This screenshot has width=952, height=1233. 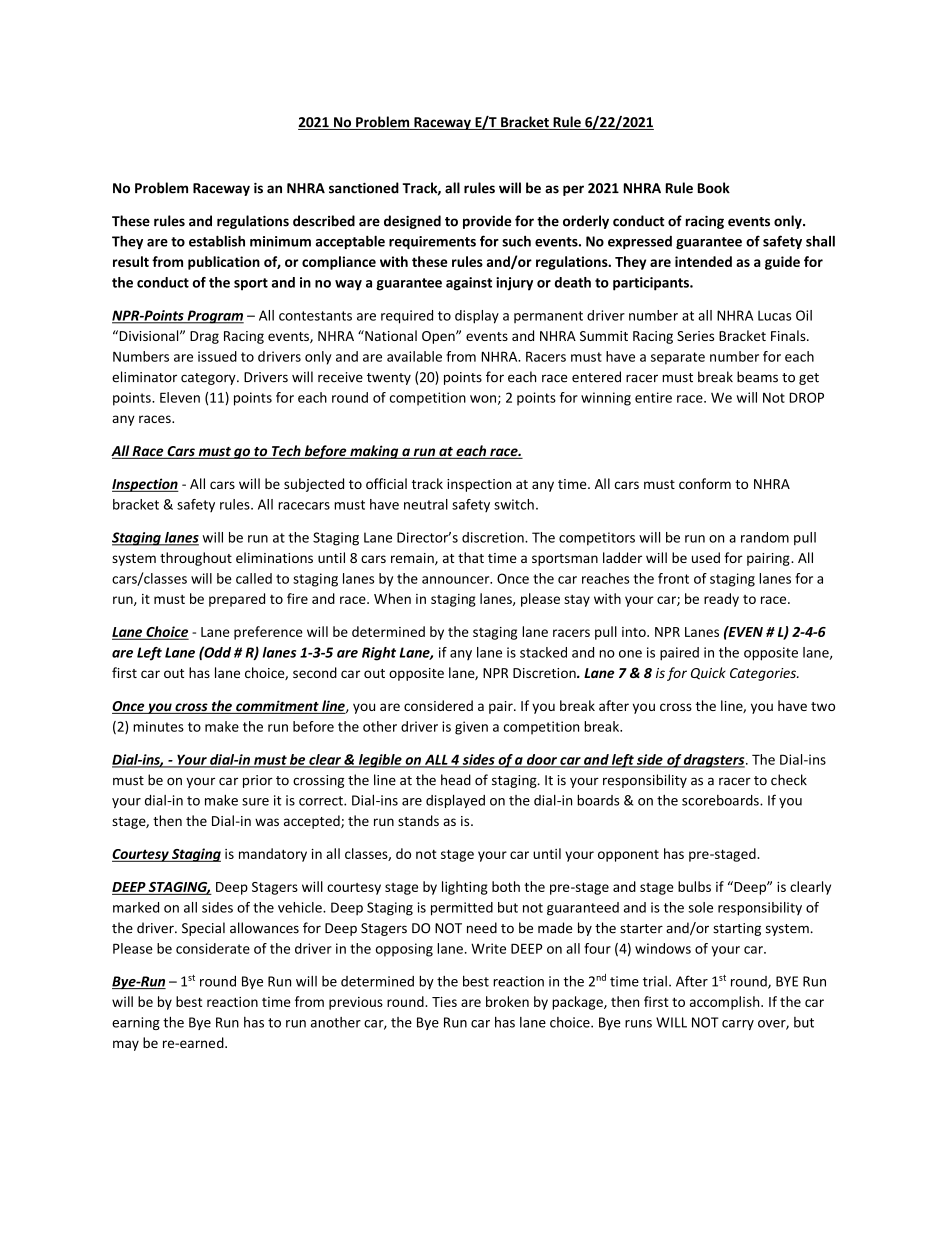 I want to click on category, so click(x=209, y=379).
